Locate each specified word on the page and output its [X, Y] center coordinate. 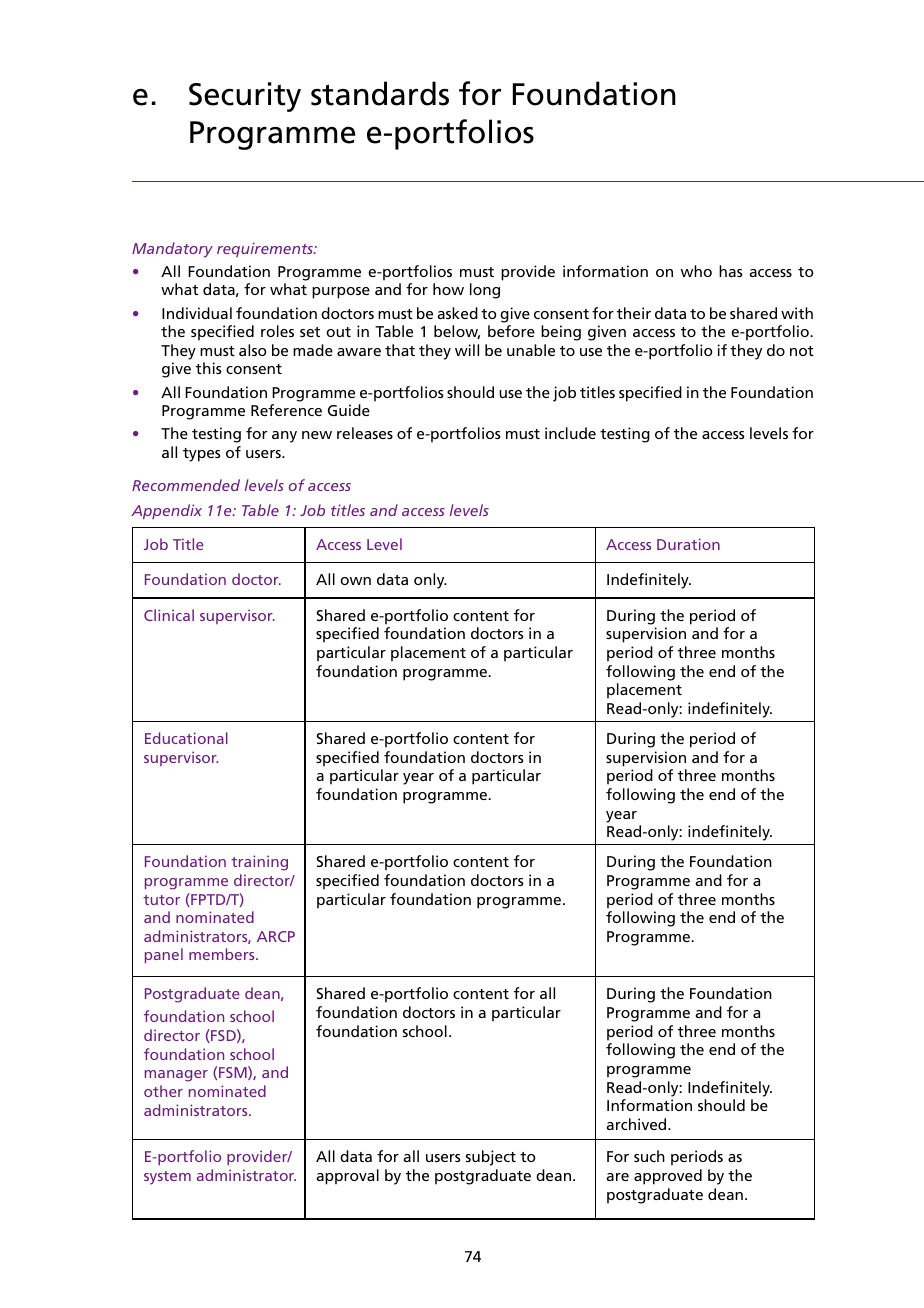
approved [668, 1177]
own [355, 581]
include [570, 433]
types [202, 455]
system [167, 1178]
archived [637, 1124]
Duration [688, 544]
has [731, 271]
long [485, 291]
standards [380, 93]
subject [491, 1158]
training [259, 863]
